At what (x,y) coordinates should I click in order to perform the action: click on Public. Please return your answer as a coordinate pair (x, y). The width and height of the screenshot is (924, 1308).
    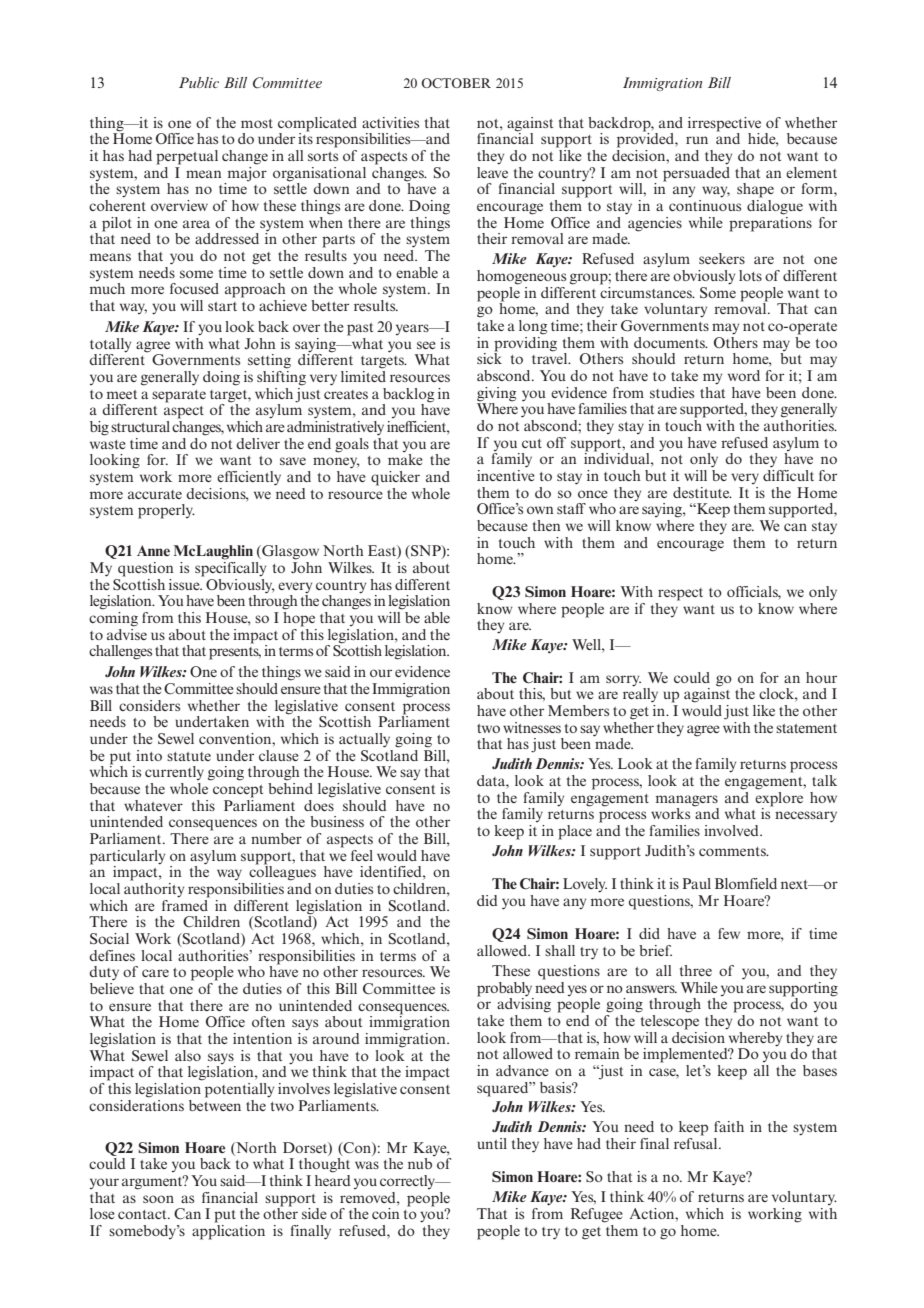
    Looking at the image, I should click on (199, 82).
